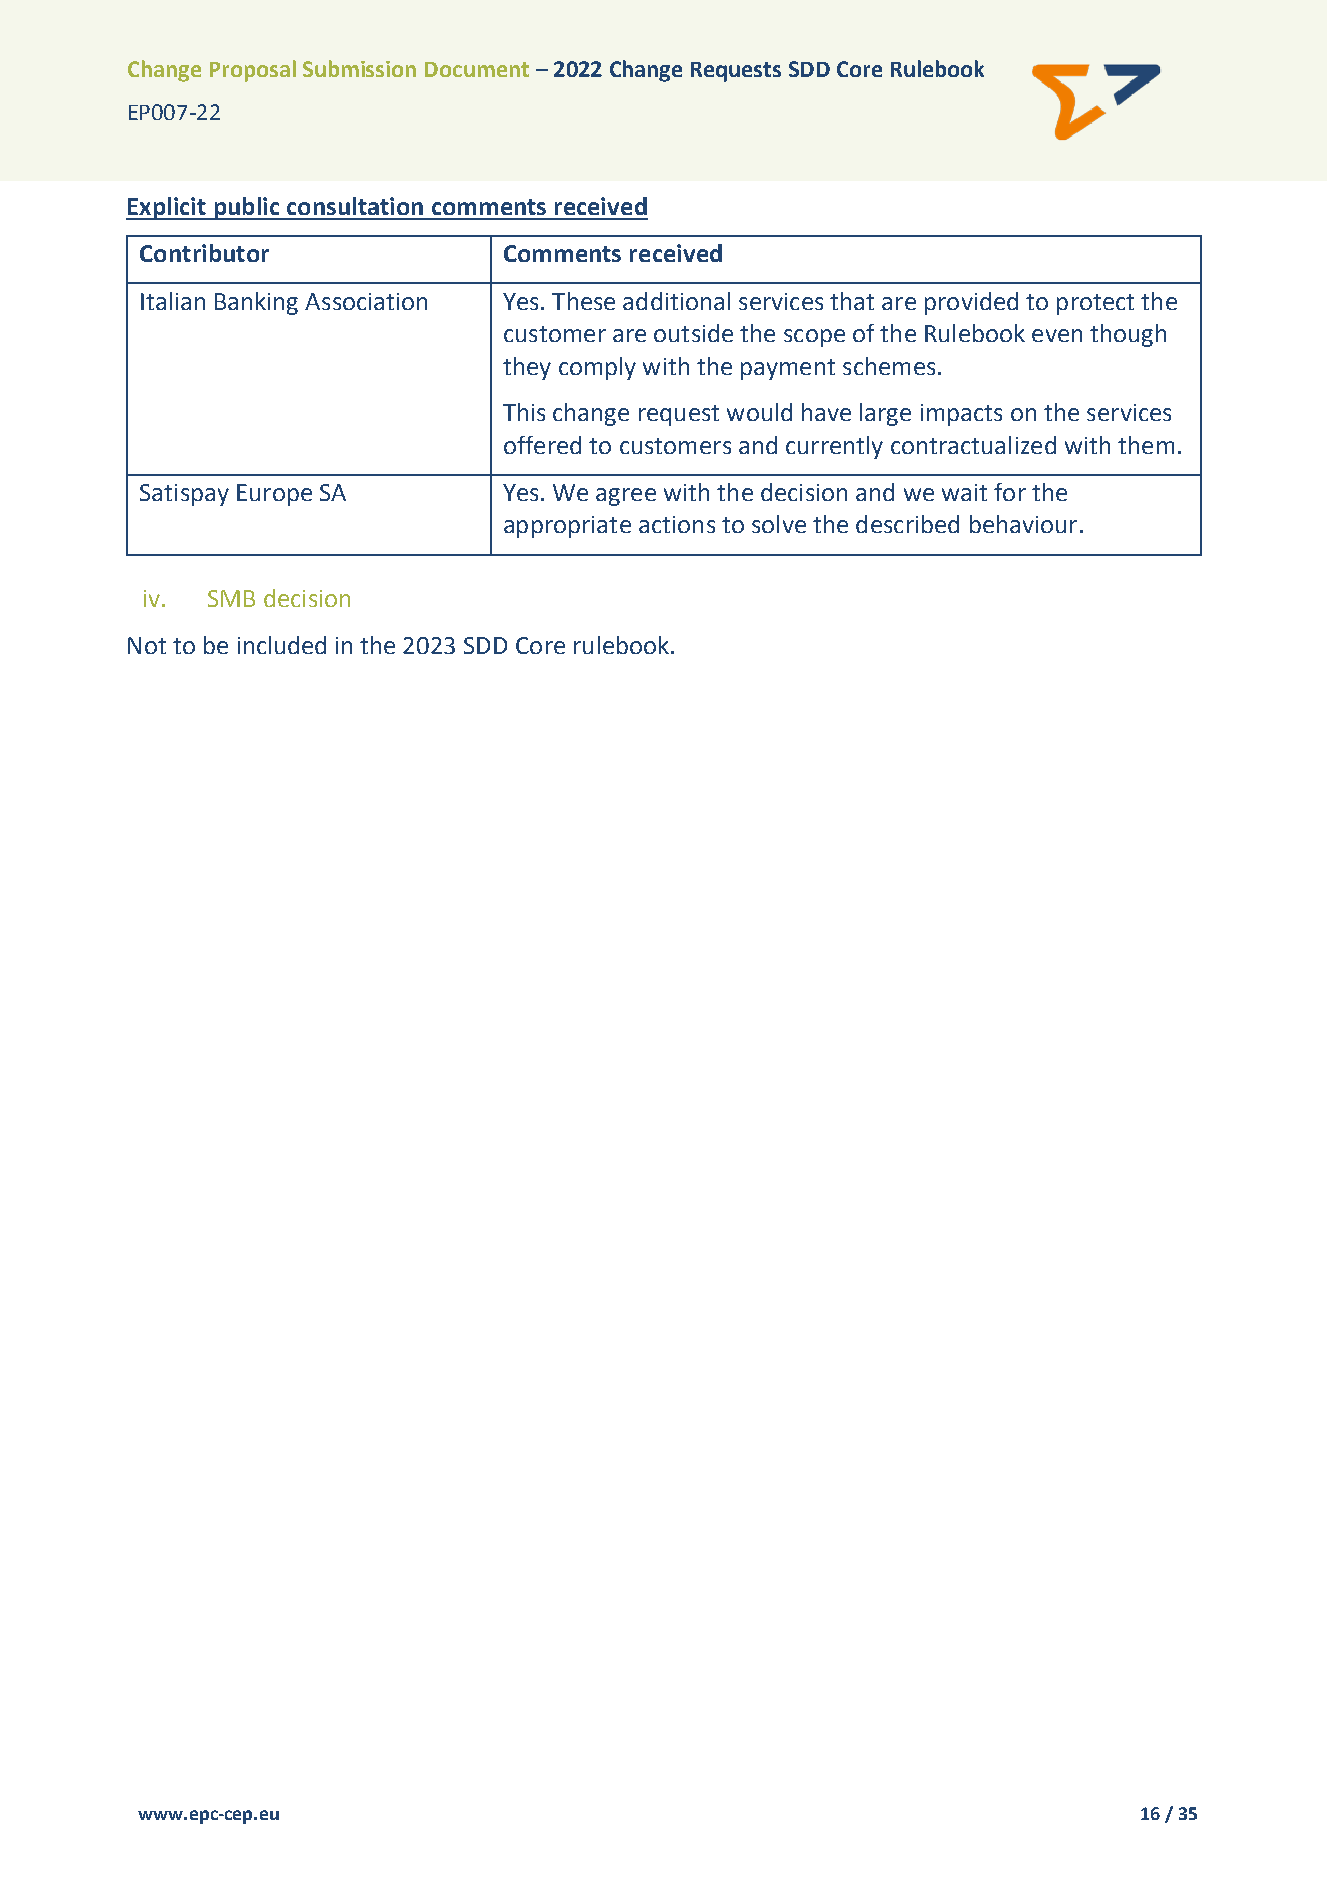 The height and width of the page is (1878, 1327). Describe the element at coordinates (1010, 492) in the page. I see `for` at that location.
